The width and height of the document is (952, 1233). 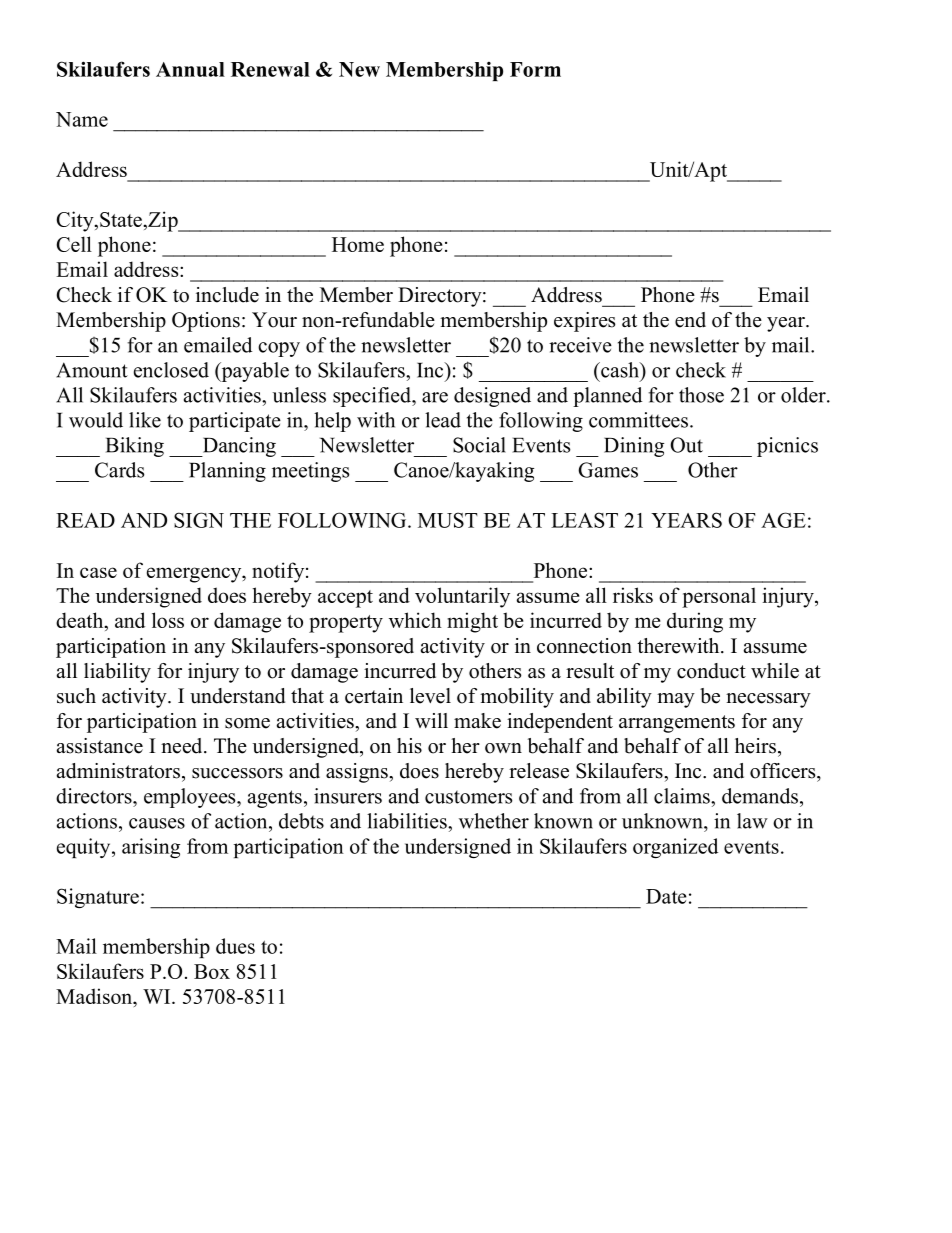 I want to click on are, so click(x=435, y=397).
